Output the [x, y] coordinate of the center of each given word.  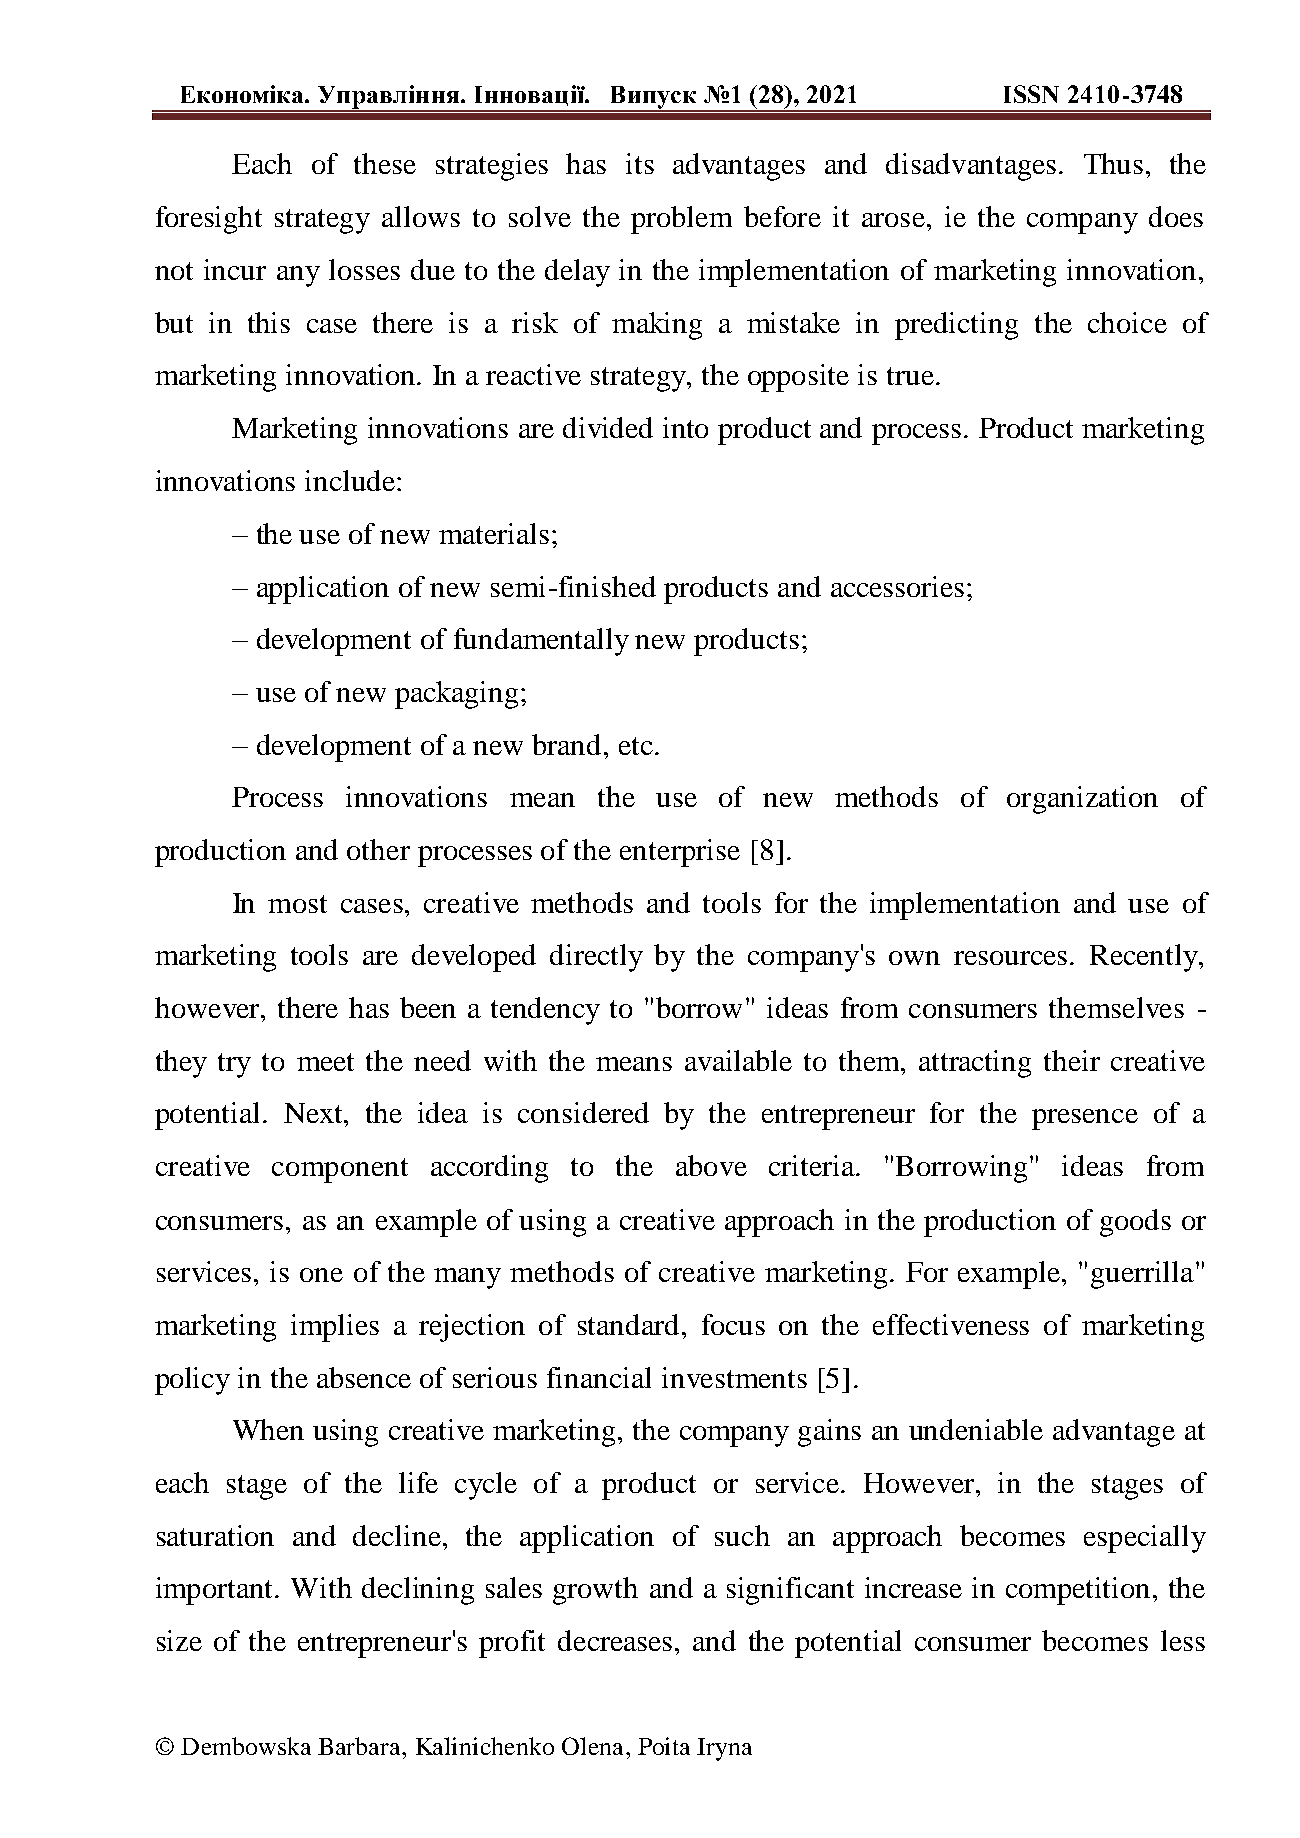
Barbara [360, 1746]
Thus [1113, 163]
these [385, 163]
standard [630, 1324]
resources [1010, 958]
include [350, 480]
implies [335, 1328]
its [640, 163]
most [297, 904]
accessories [897, 586]
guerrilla [1142, 1275]
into [685, 427]
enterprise [680, 853]
